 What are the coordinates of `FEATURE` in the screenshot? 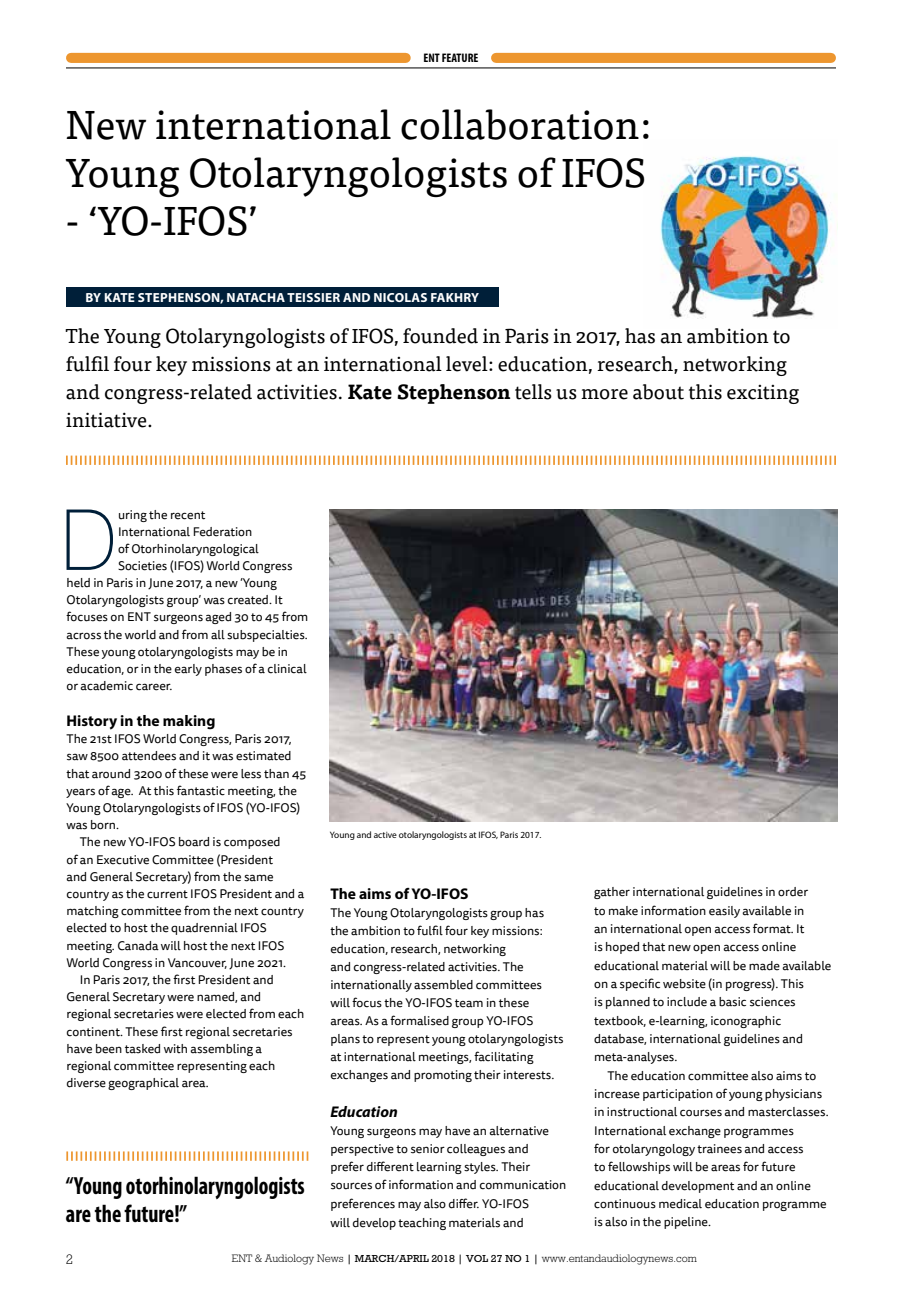 It's located at (460, 57).
